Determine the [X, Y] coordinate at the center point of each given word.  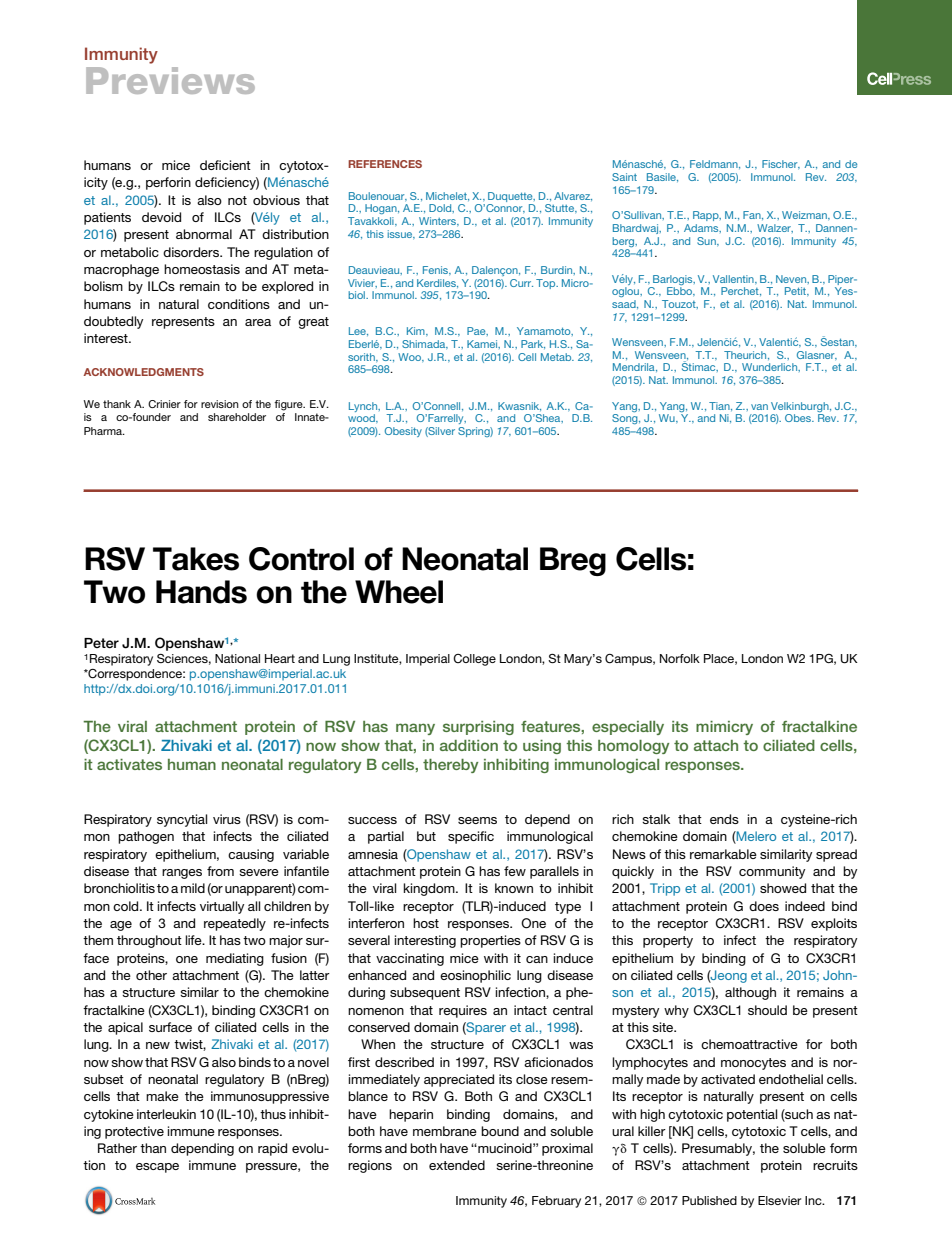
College [474, 660]
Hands [201, 592]
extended [457, 1165]
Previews [170, 80]
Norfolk [680, 658]
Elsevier [779, 1200]
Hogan [382, 209]
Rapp [707, 216]
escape [157, 1168]
